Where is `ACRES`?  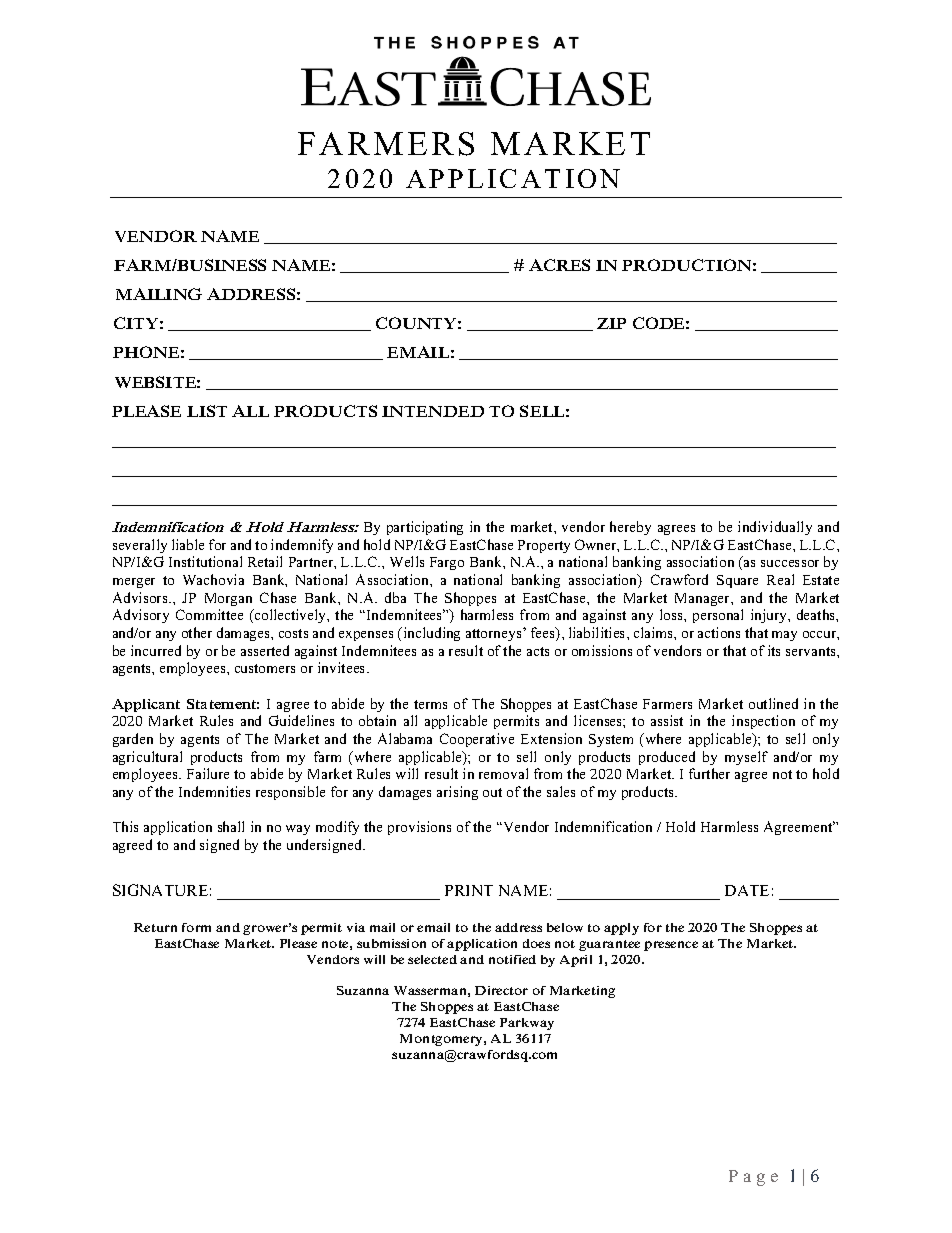 ACRES is located at coordinates (559, 265).
